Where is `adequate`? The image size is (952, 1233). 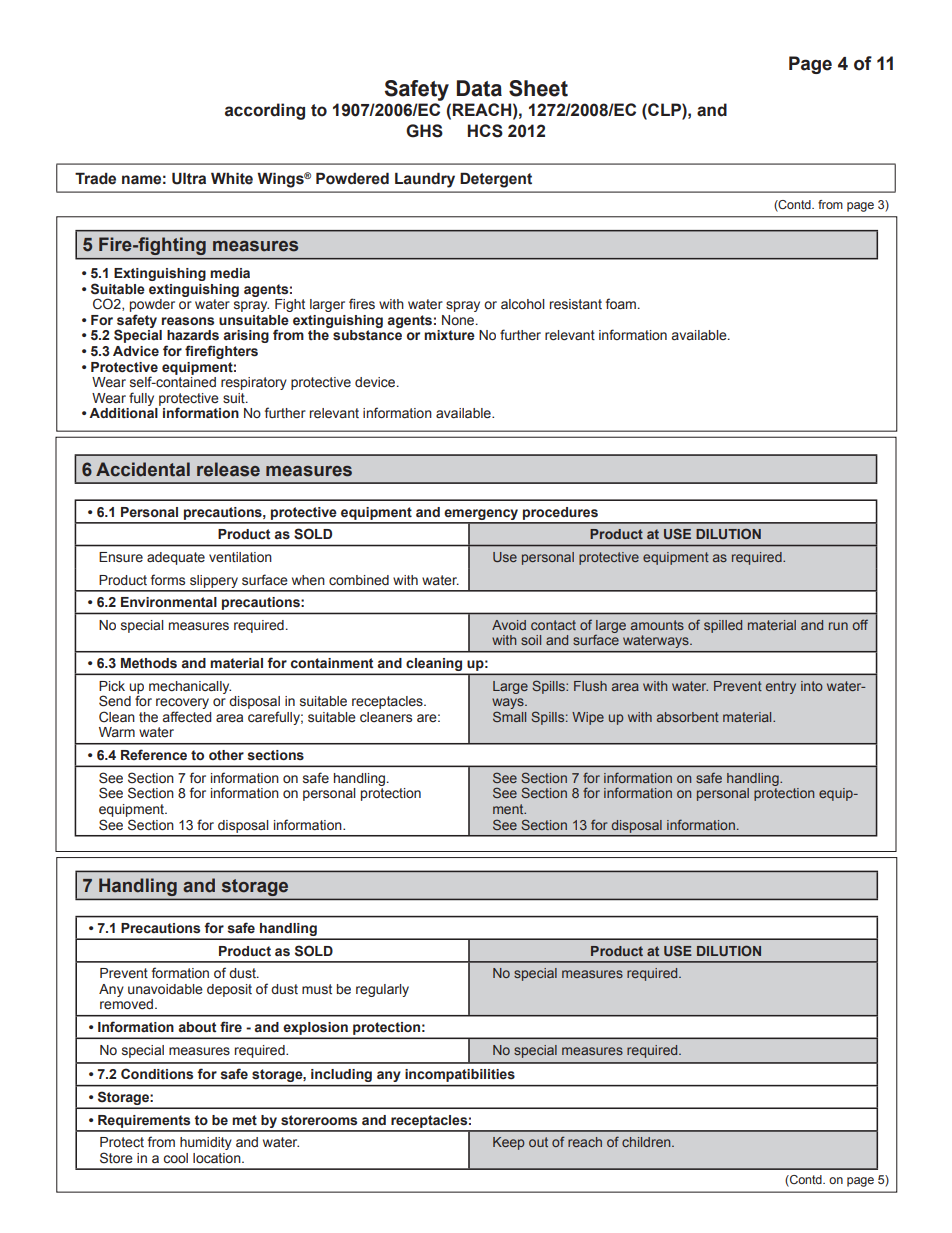
adequate is located at coordinates (176, 558).
